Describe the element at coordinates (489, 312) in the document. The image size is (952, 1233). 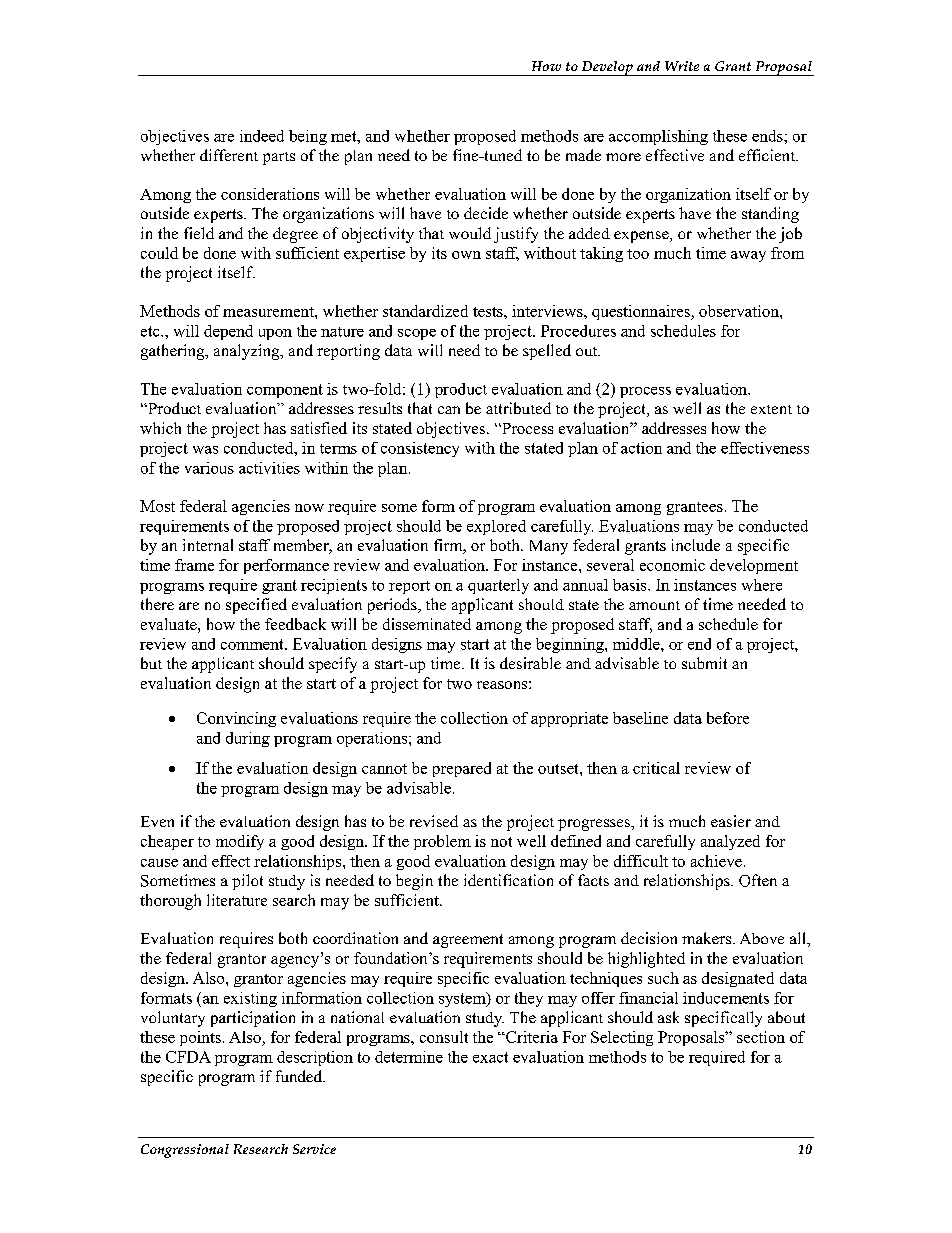
I see `tests` at that location.
